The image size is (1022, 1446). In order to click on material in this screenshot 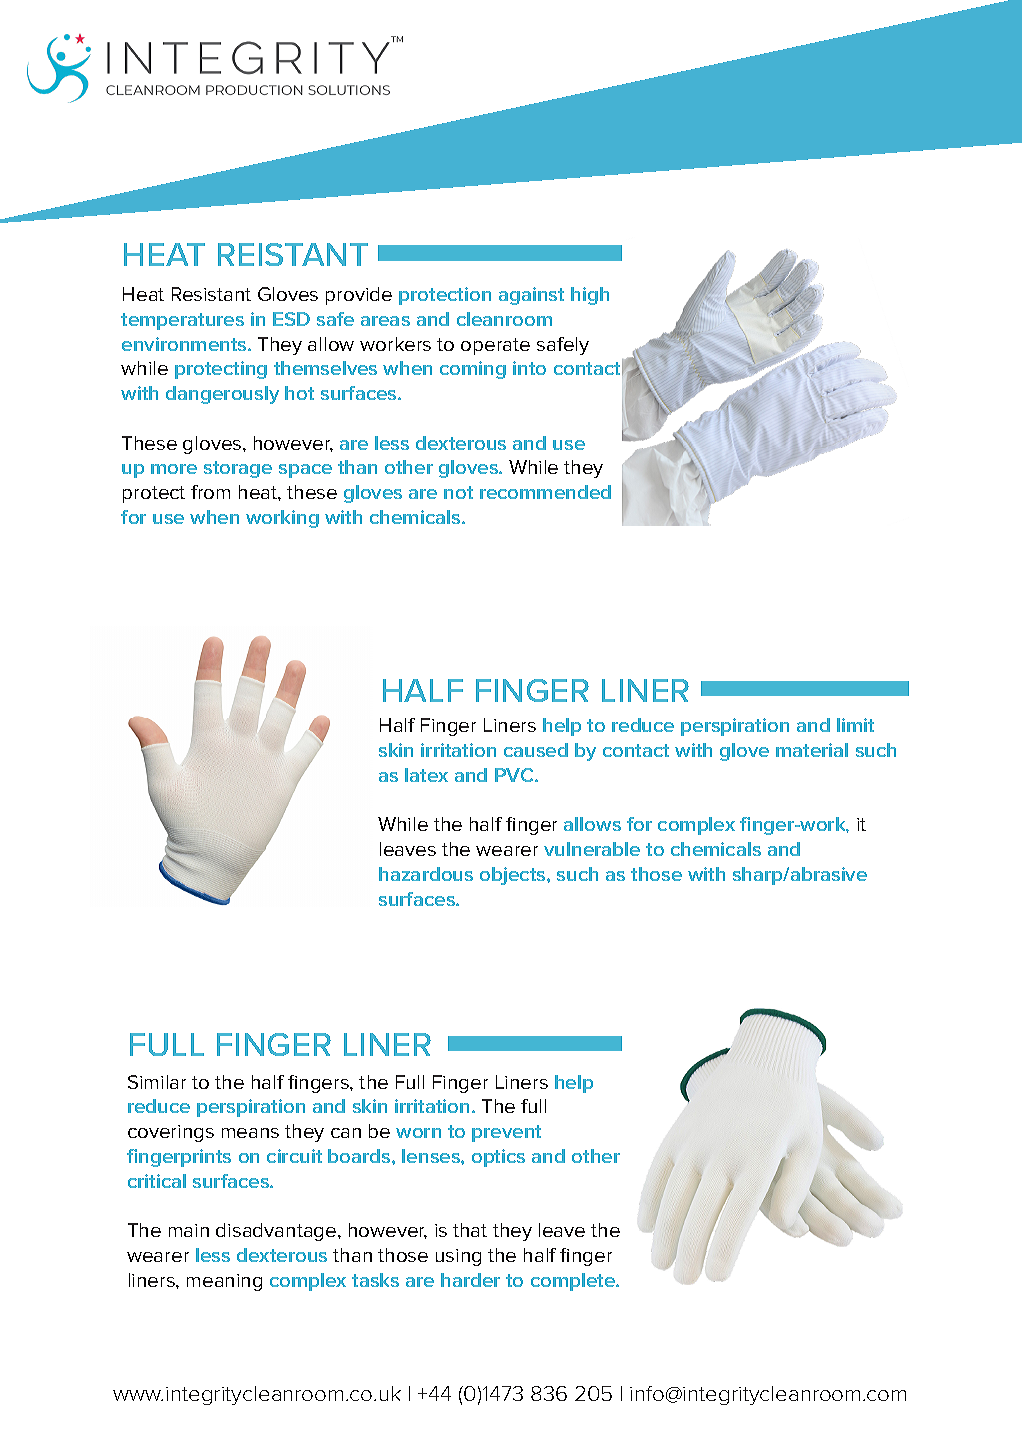, I will do `click(812, 750)`.
